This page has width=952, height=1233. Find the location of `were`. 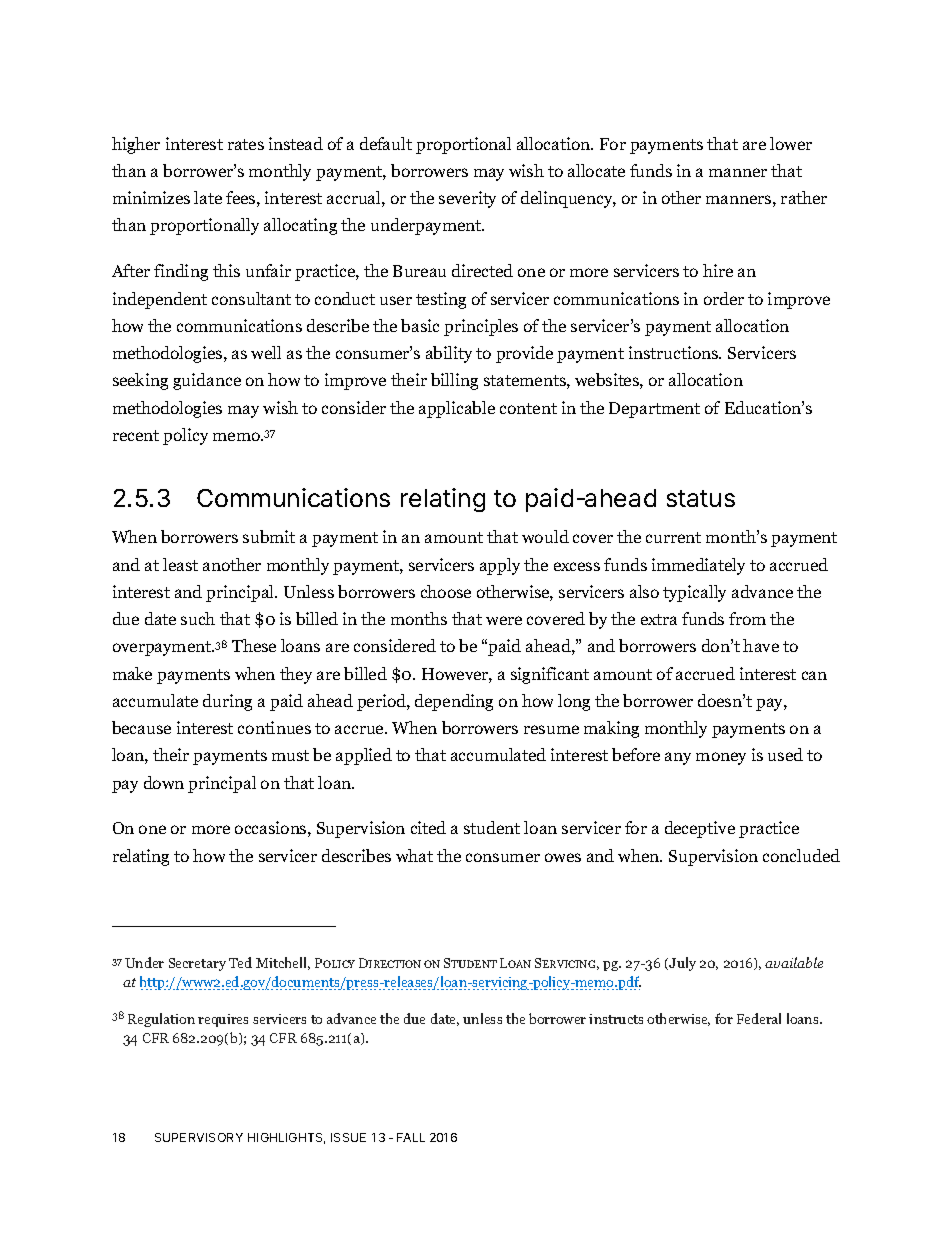

were is located at coordinates (504, 620).
